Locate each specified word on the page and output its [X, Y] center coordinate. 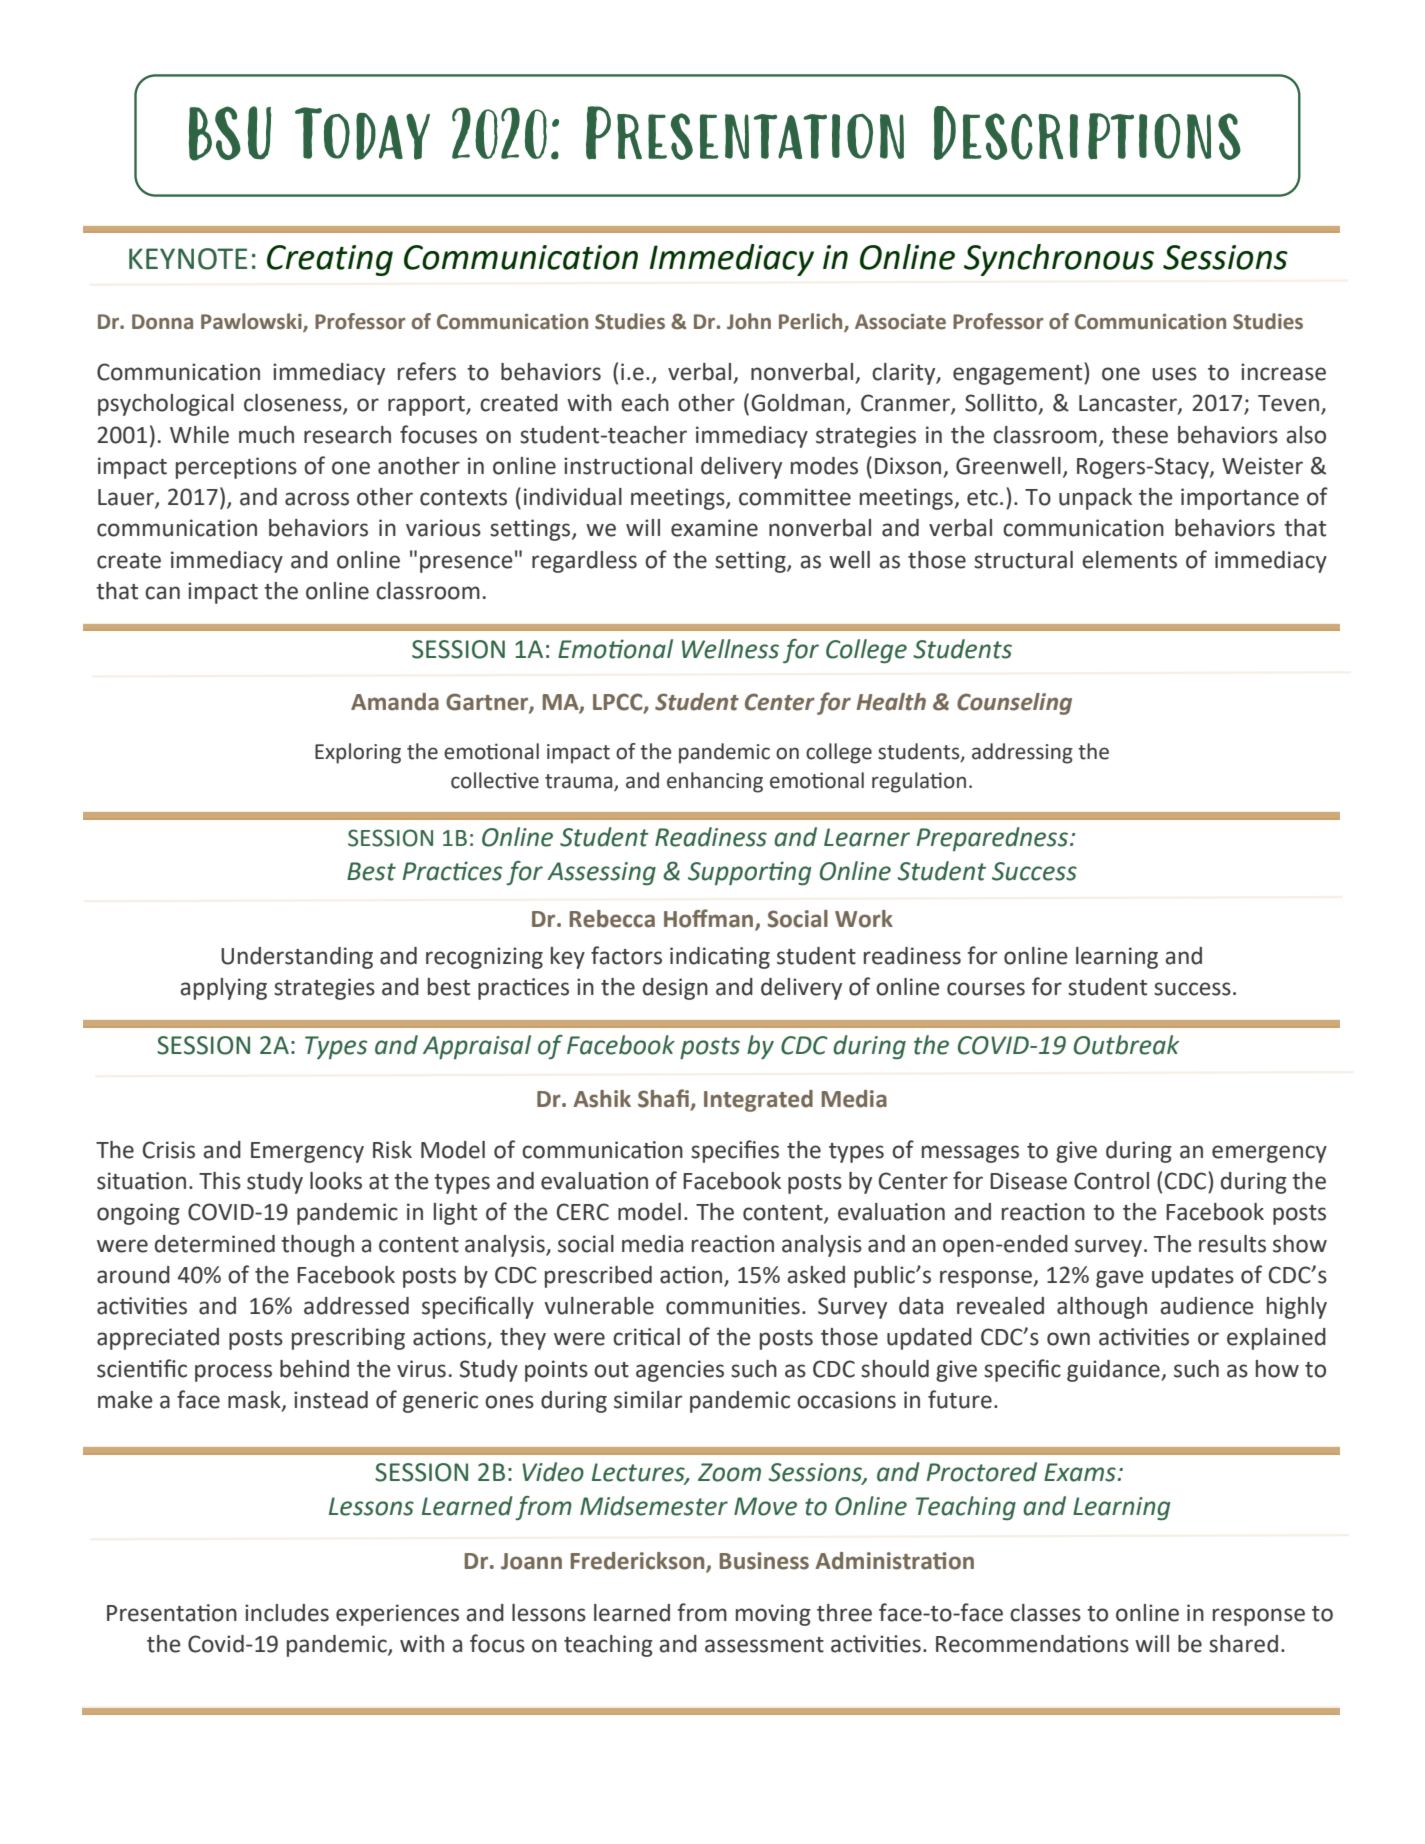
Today [362, 133]
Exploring [358, 753]
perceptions [236, 468]
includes [287, 1613]
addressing [1022, 753]
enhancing [715, 782]
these [1140, 435]
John [749, 321]
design [675, 989]
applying [223, 989]
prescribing [348, 1339]
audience [1207, 1306]
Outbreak [1126, 1045]
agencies [680, 1371]
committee [795, 497]
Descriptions [1087, 133]
